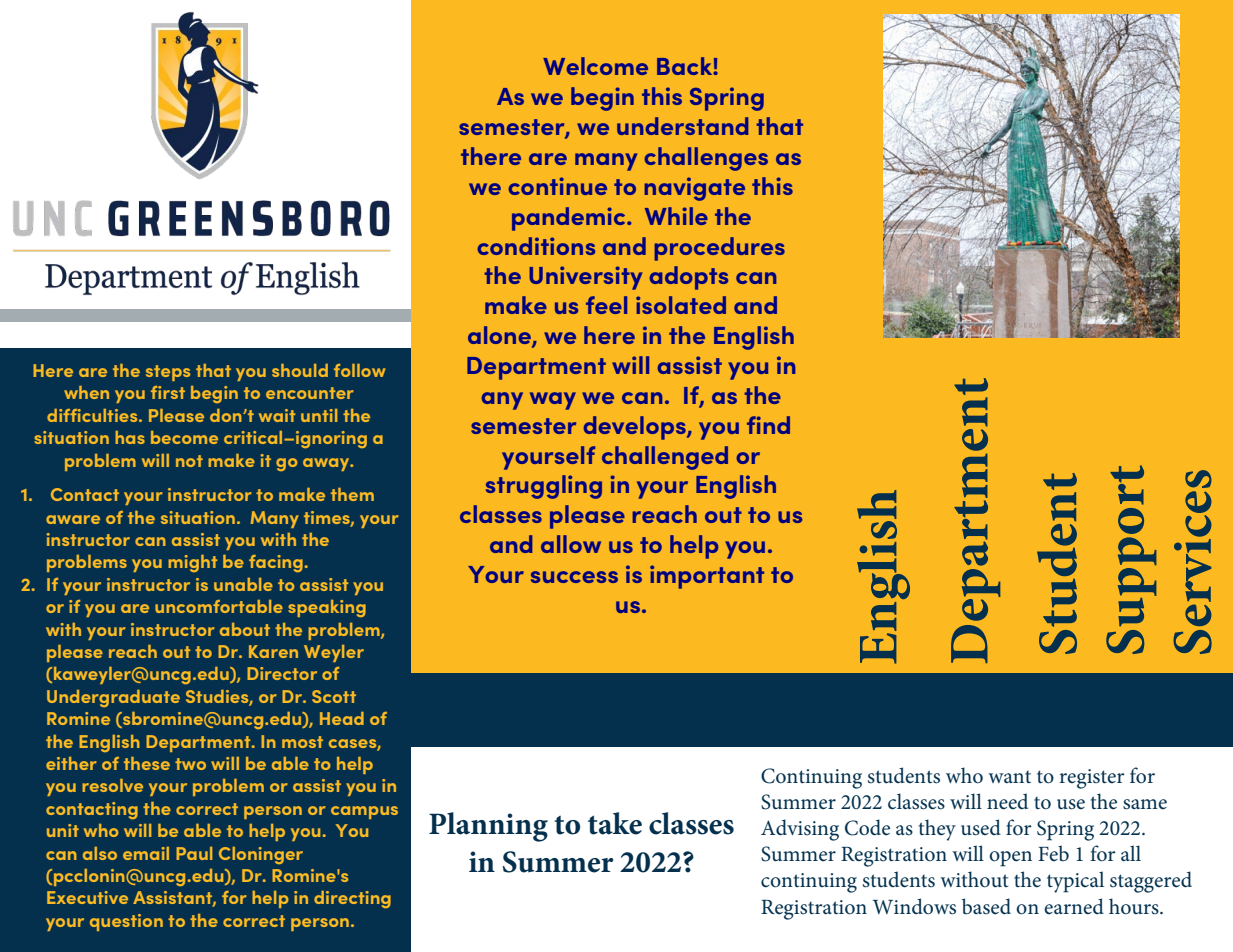 This screenshot has width=1233, height=952. Describe the element at coordinates (168, 373) in the screenshot. I see `steps` at that location.
